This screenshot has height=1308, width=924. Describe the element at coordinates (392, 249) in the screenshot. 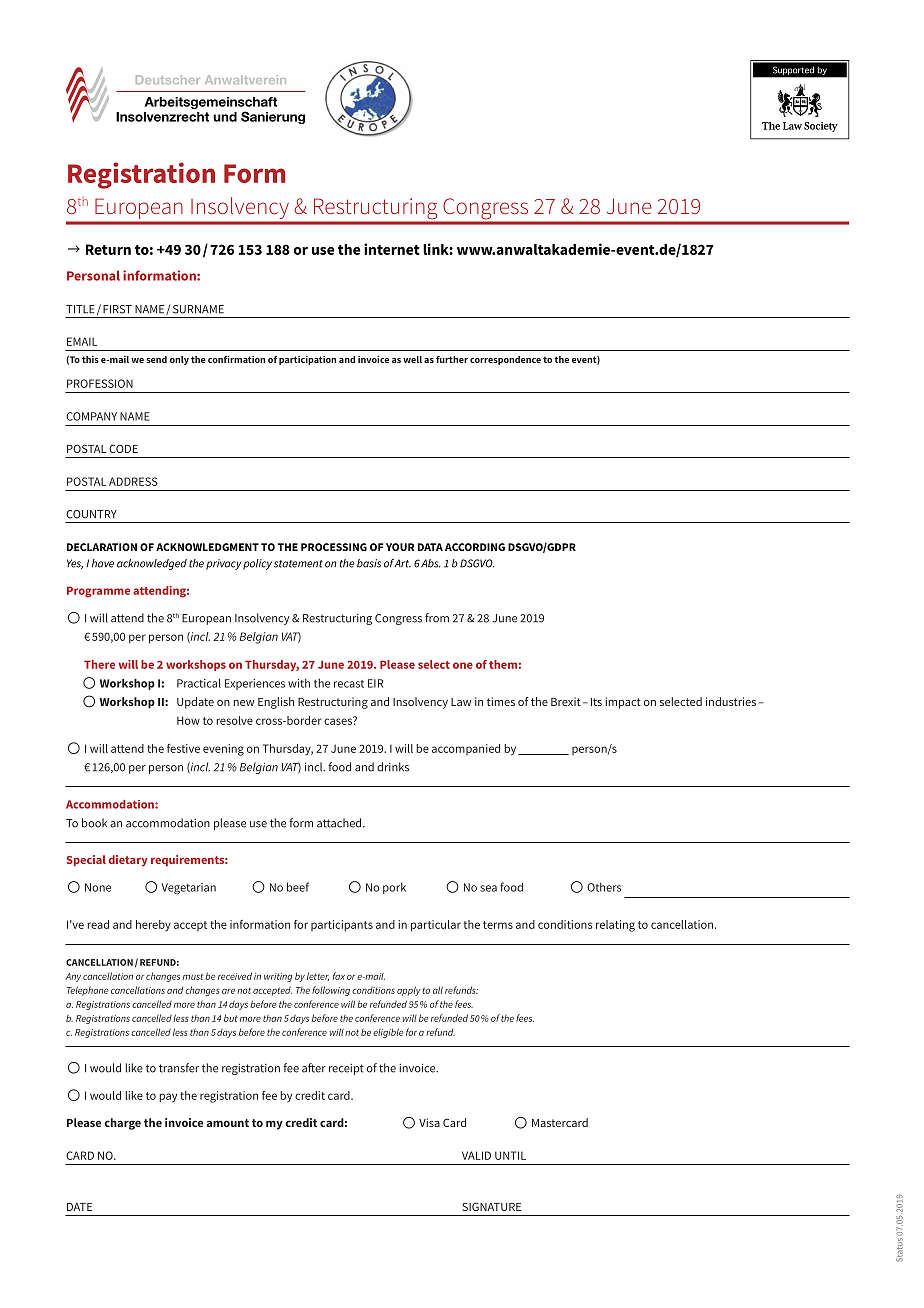

I see `internet` at that location.
